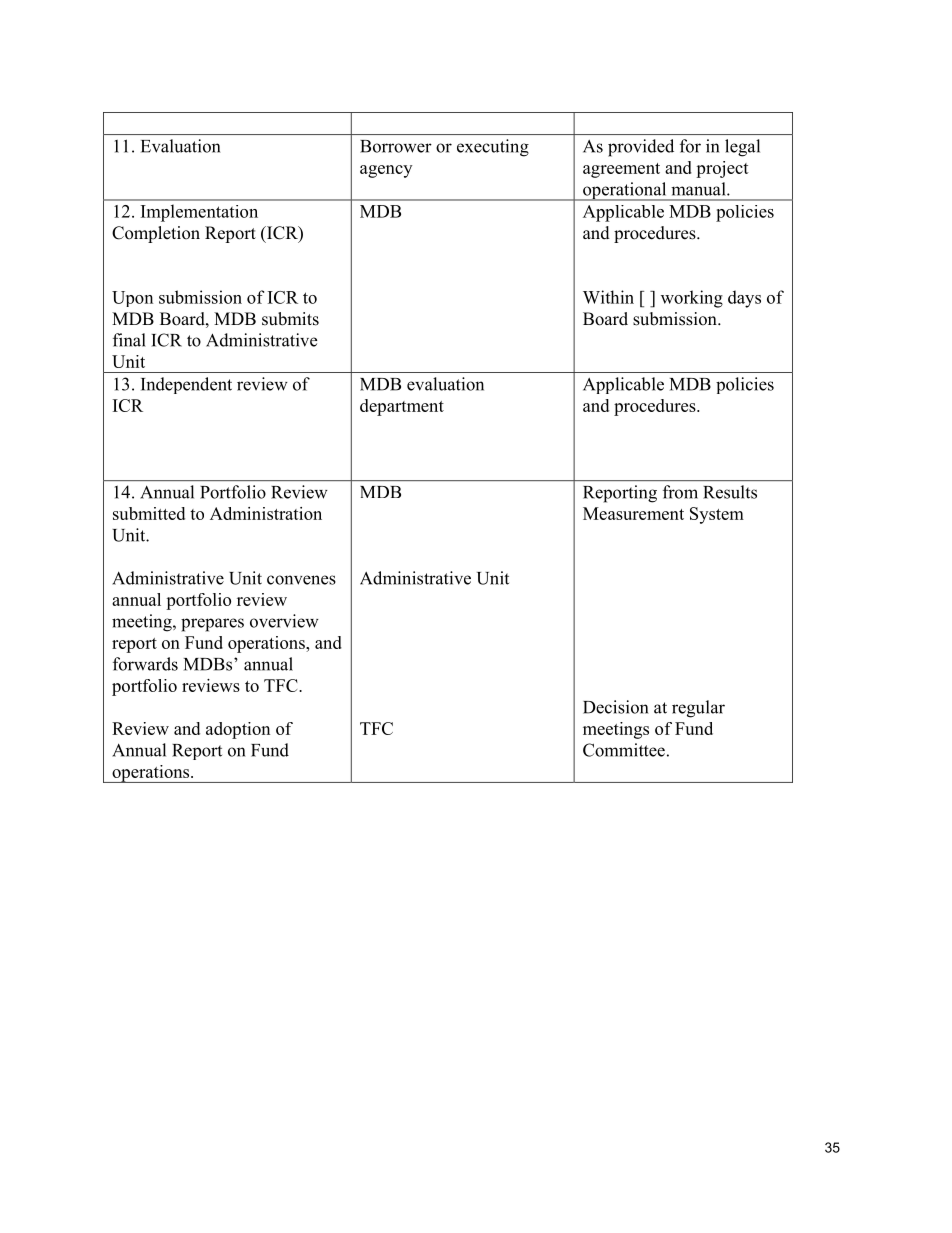  I want to click on Implementation, so click(199, 213).
